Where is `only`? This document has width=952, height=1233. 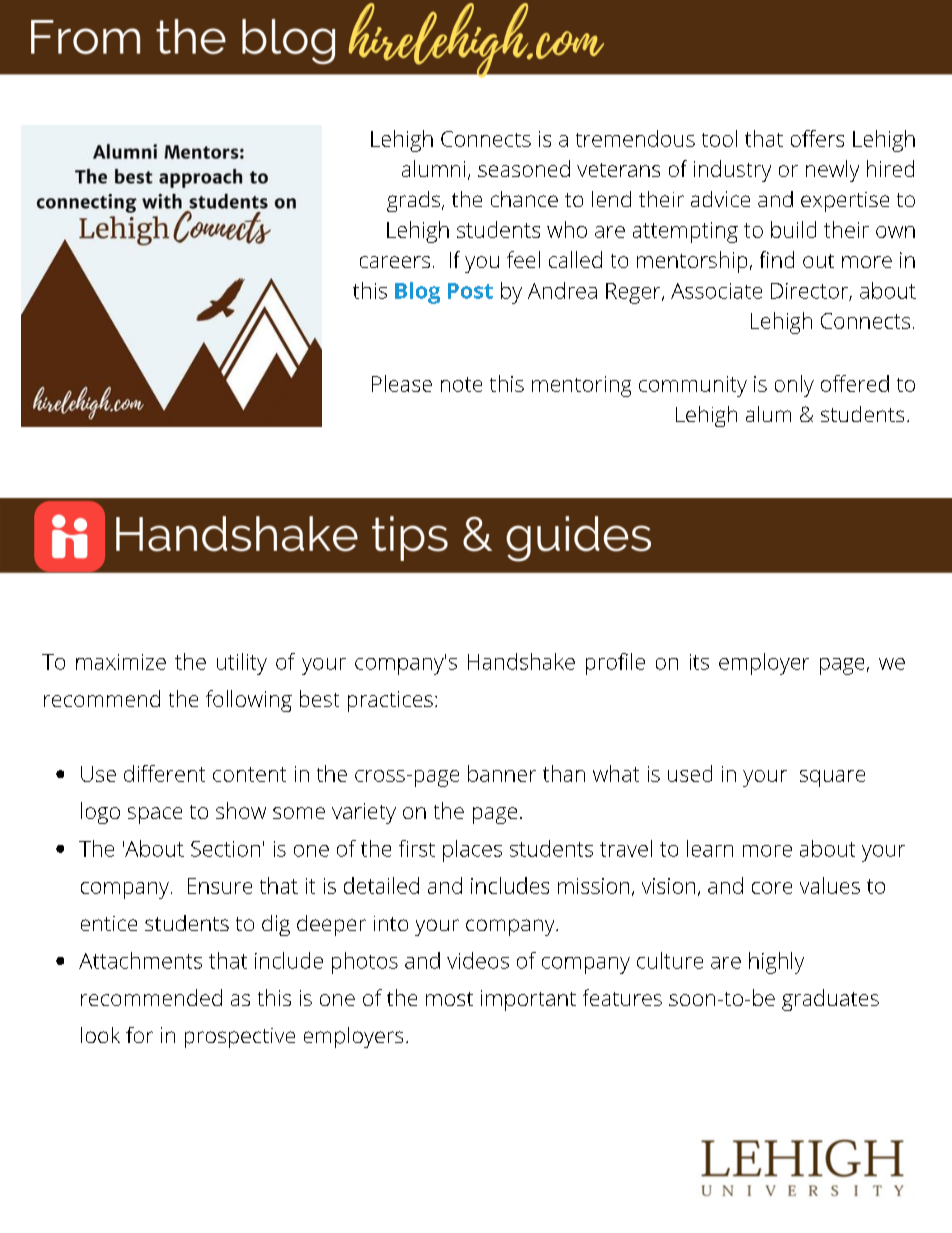
only is located at coordinates (794, 386).
